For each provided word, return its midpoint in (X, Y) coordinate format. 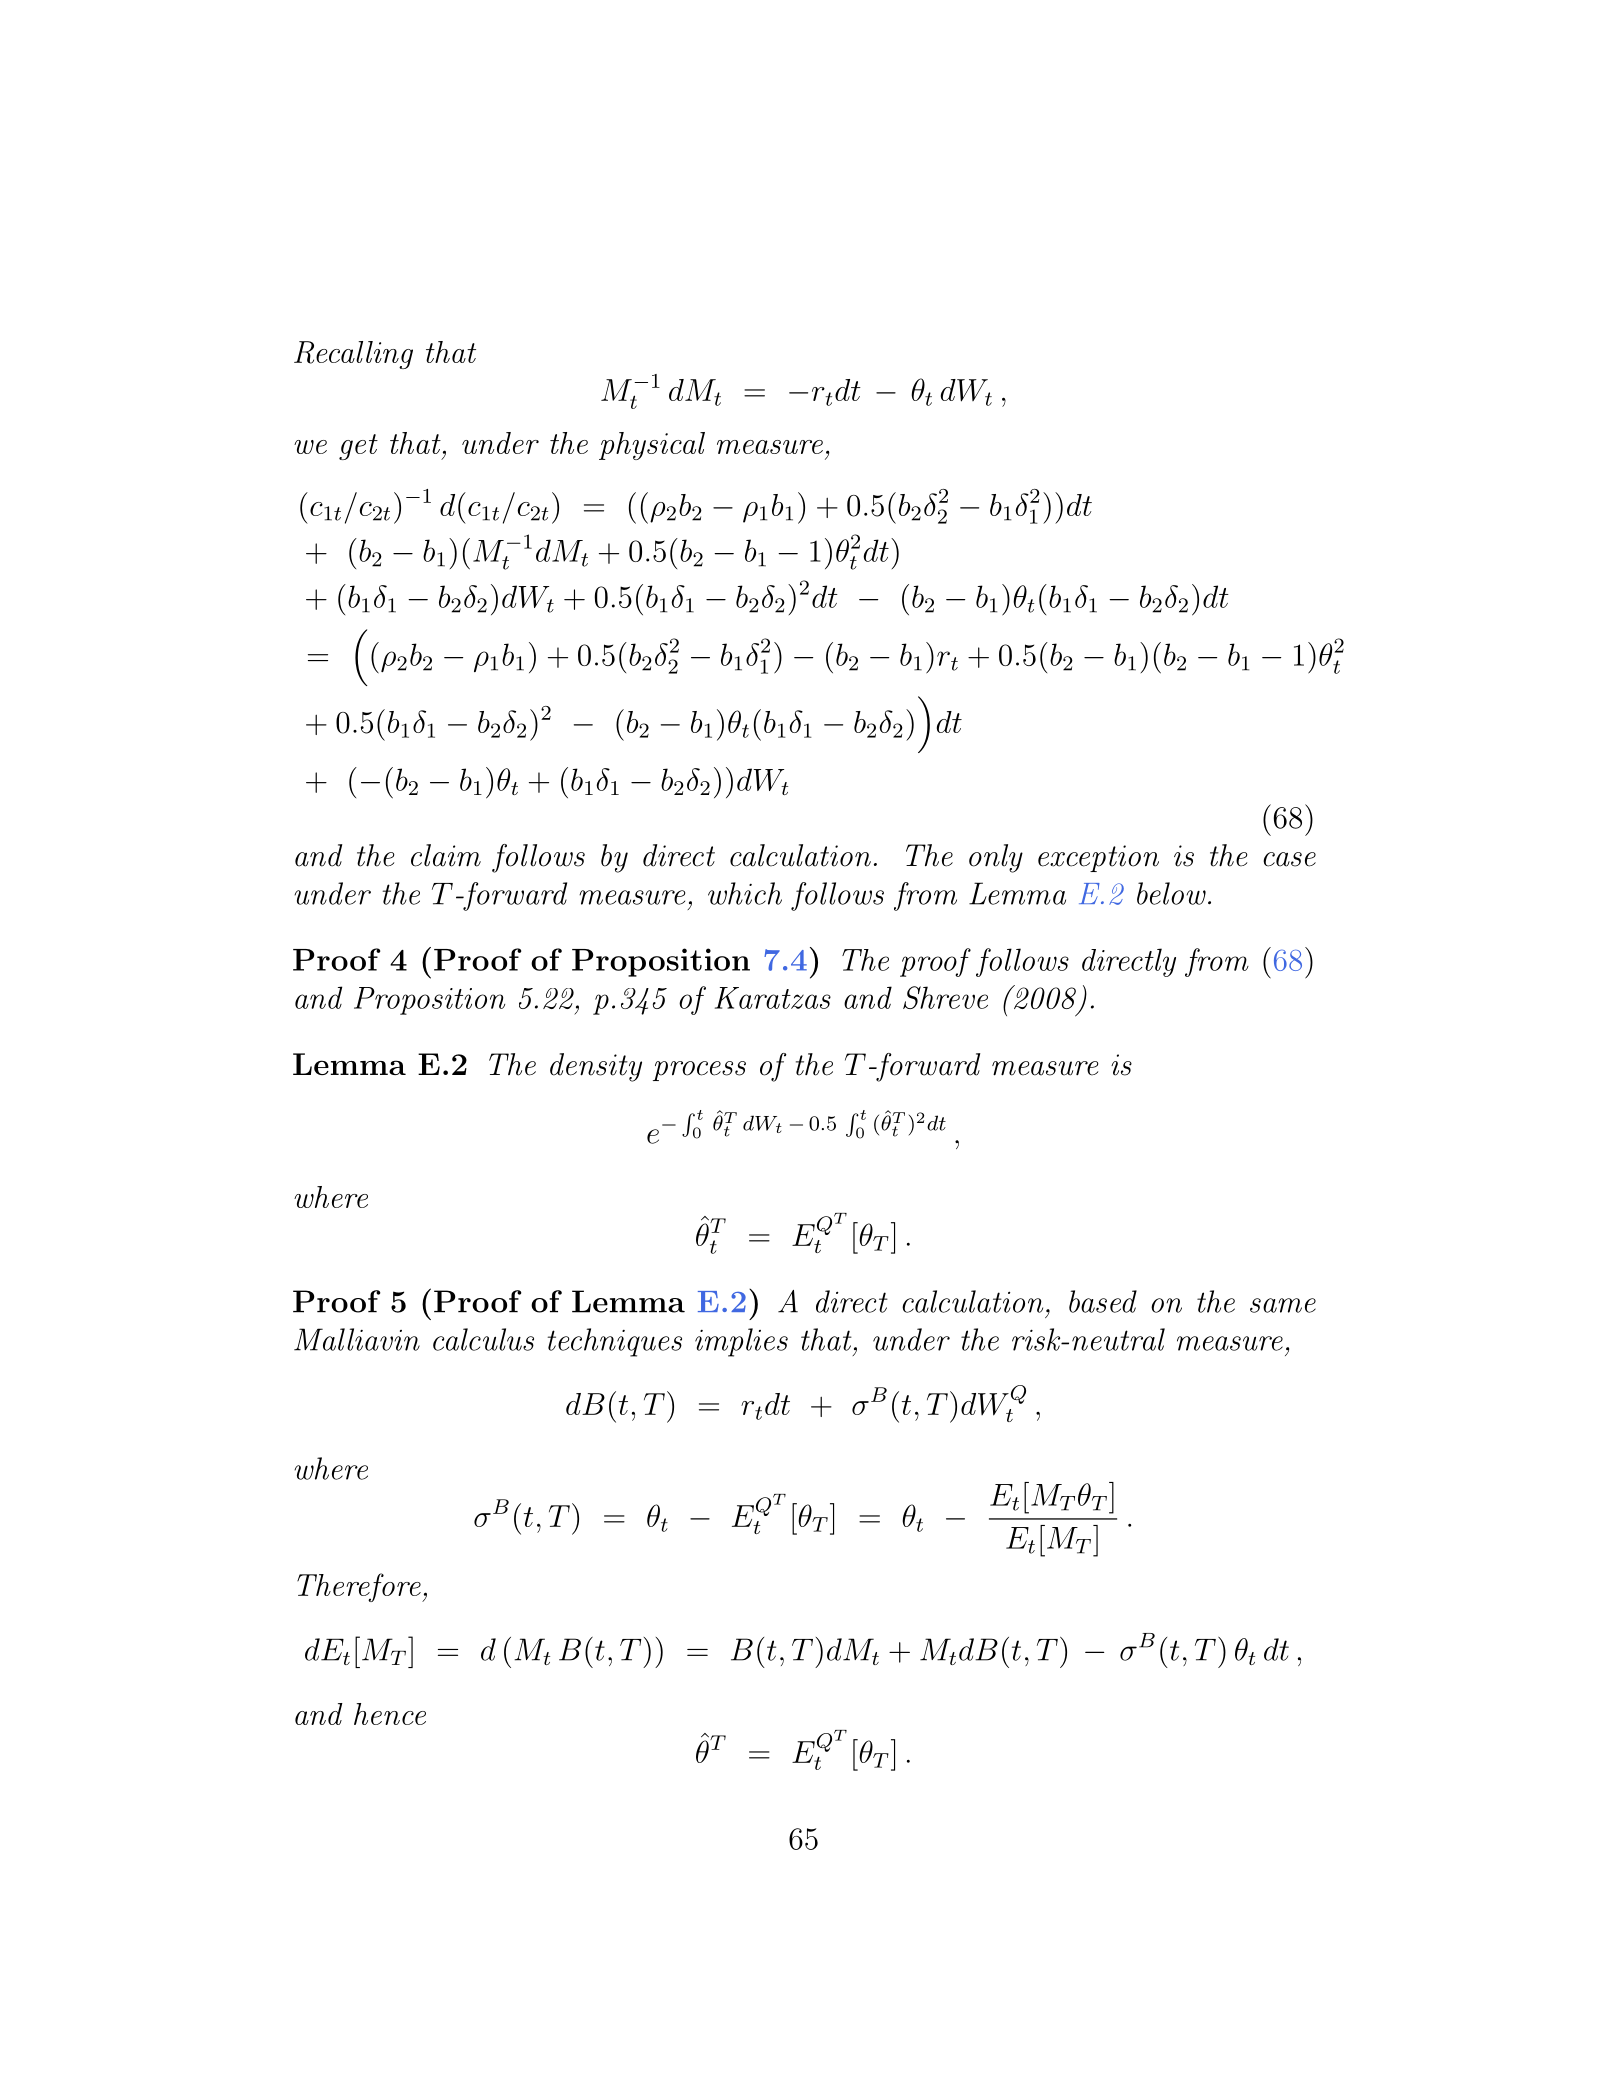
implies (741, 1342)
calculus (483, 1339)
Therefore (360, 1587)
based (1103, 1301)
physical (652, 446)
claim (446, 855)
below (1171, 893)
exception (1098, 858)
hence (390, 1714)
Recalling (353, 355)
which (745, 893)
